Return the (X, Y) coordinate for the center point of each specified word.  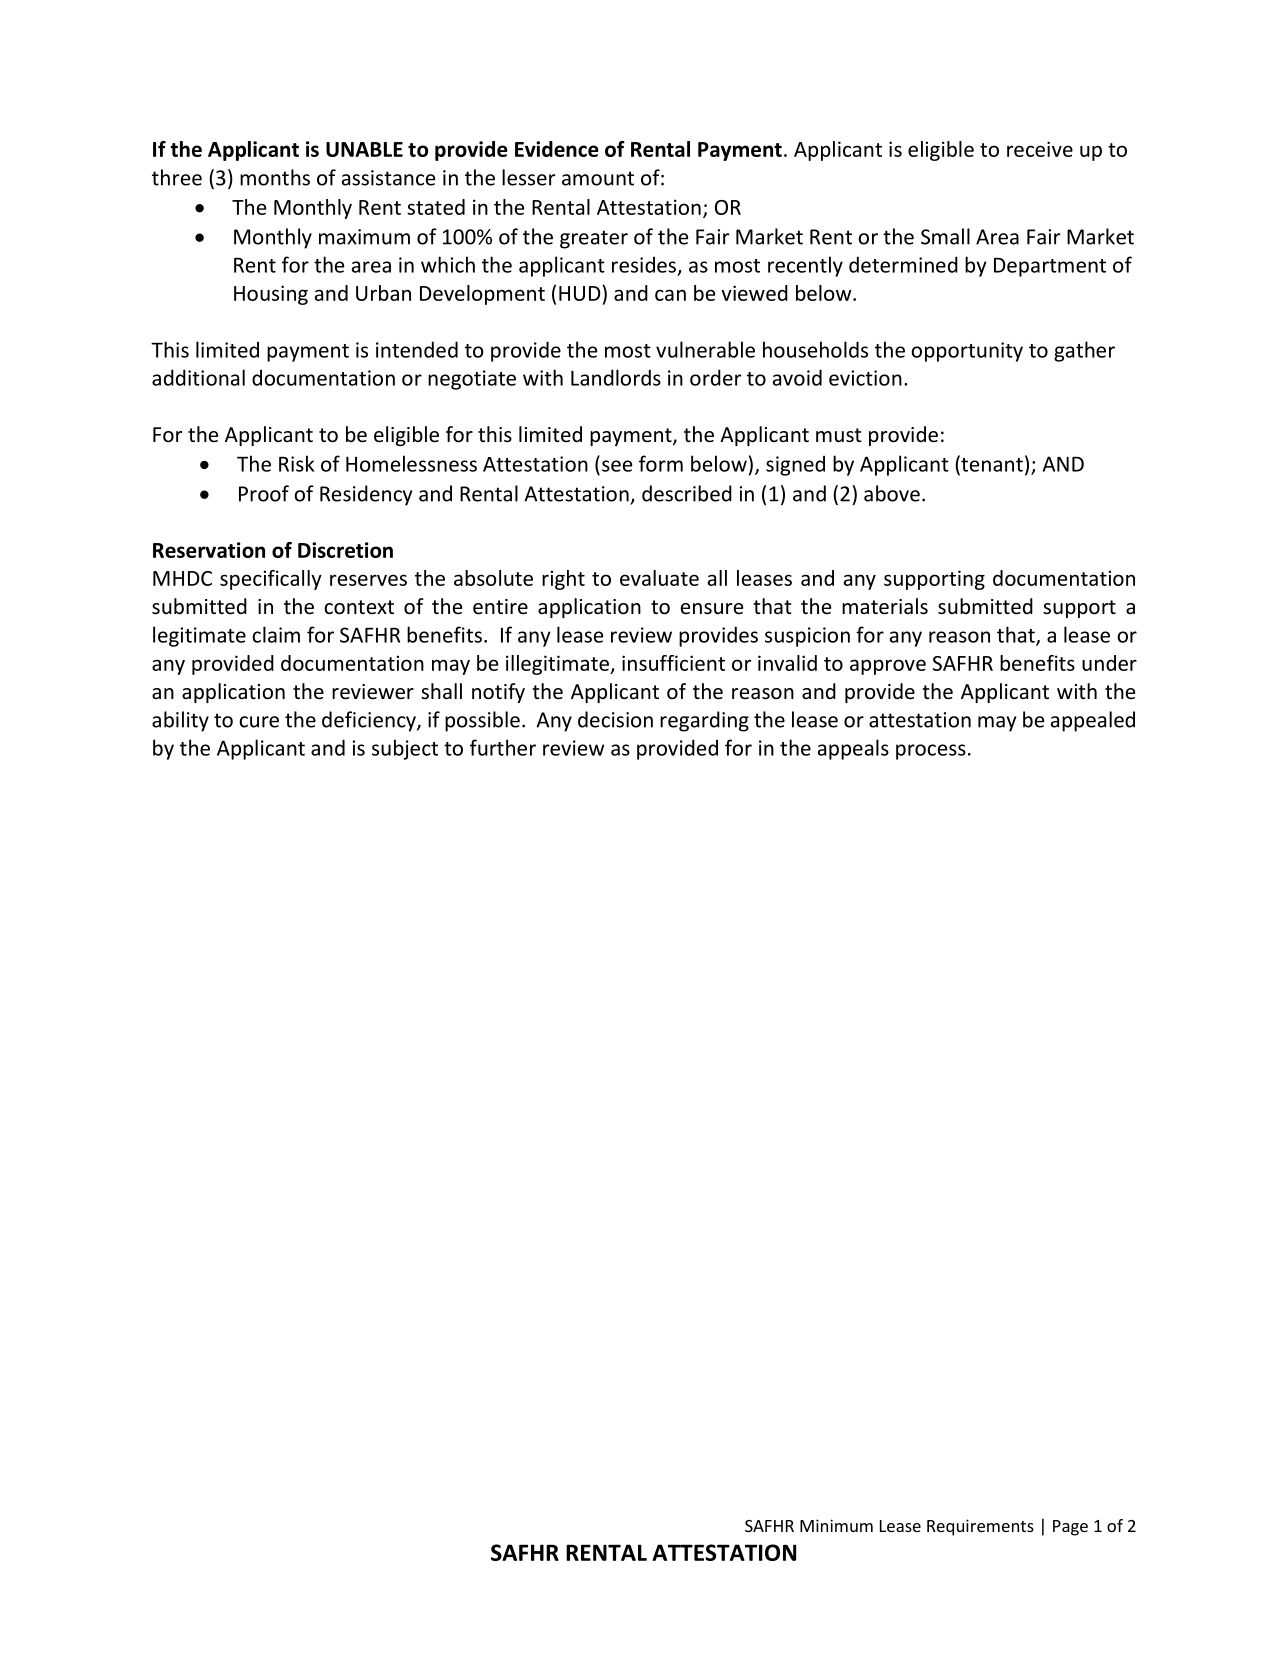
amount (598, 178)
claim (276, 634)
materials (885, 606)
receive (1040, 149)
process (931, 752)
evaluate (659, 578)
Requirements (980, 1527)
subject (405, 749)
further (503, 747)
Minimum (836, 1525)
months (275, 177)
